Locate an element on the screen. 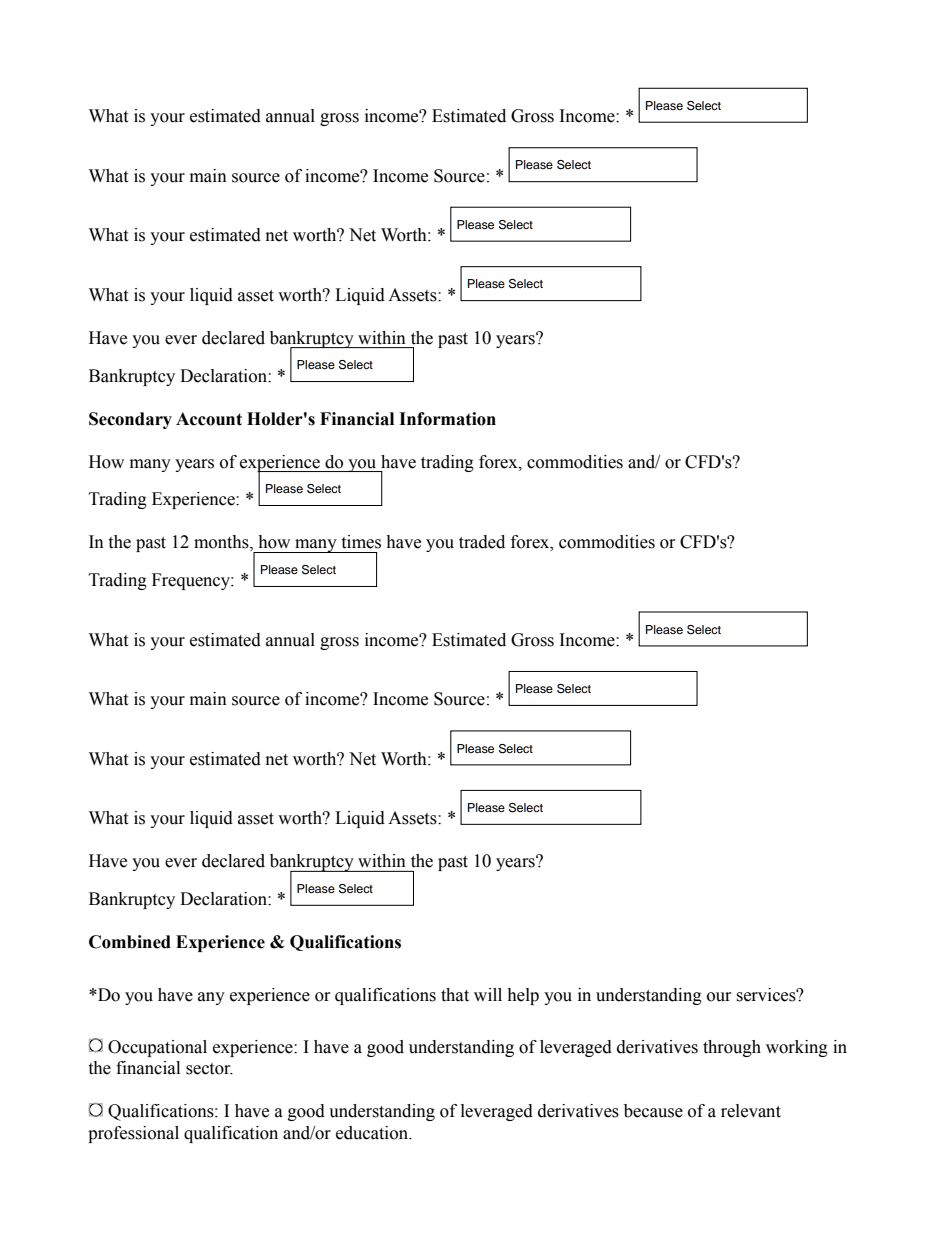  sector is located at coordinates (209, 1069).
